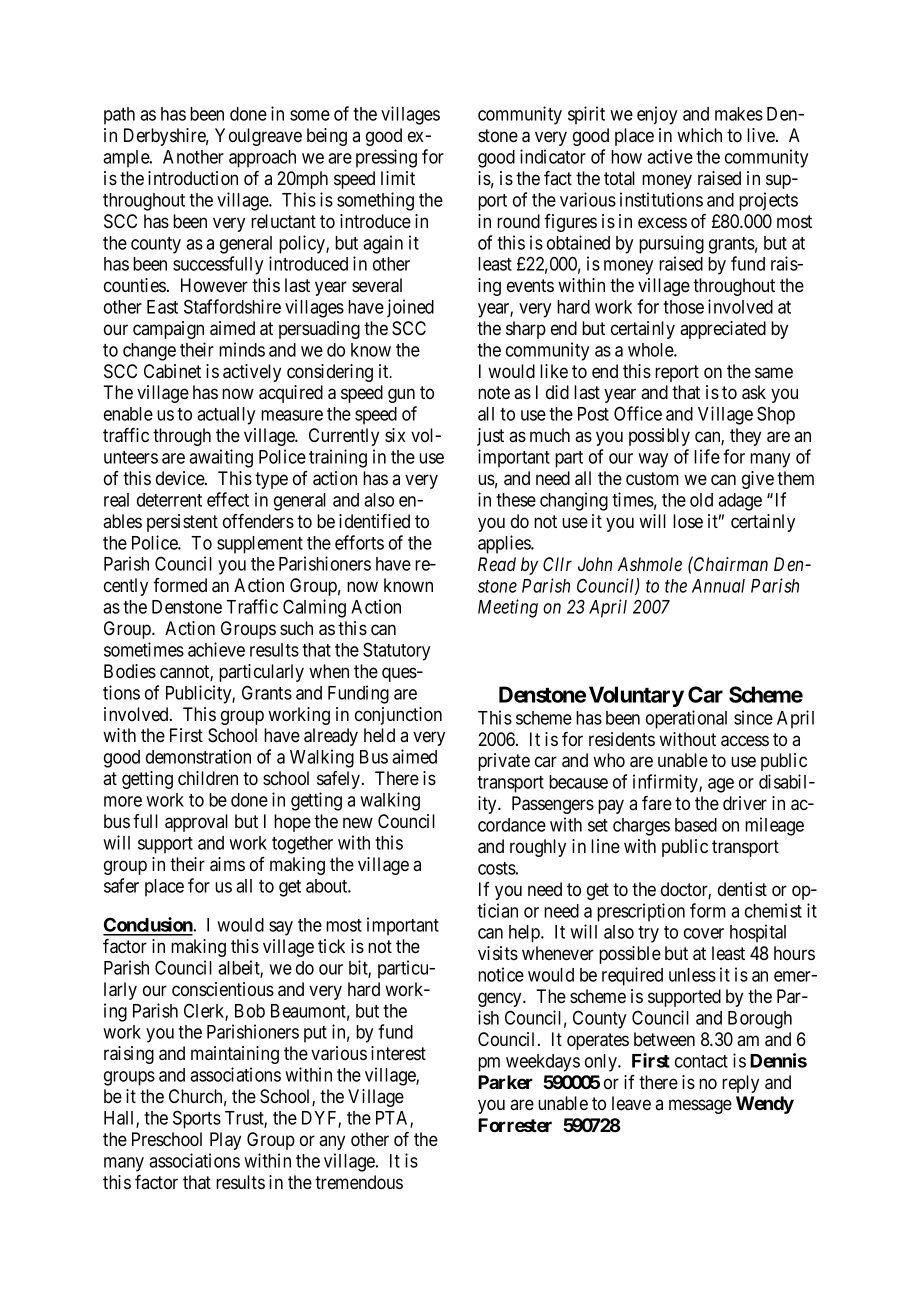 This screenshot has width=924, height=1308. What do you see at coordinates (515, 1125) in the screenshot?
I see `Forrester` at bounding box center [515, 1125].
